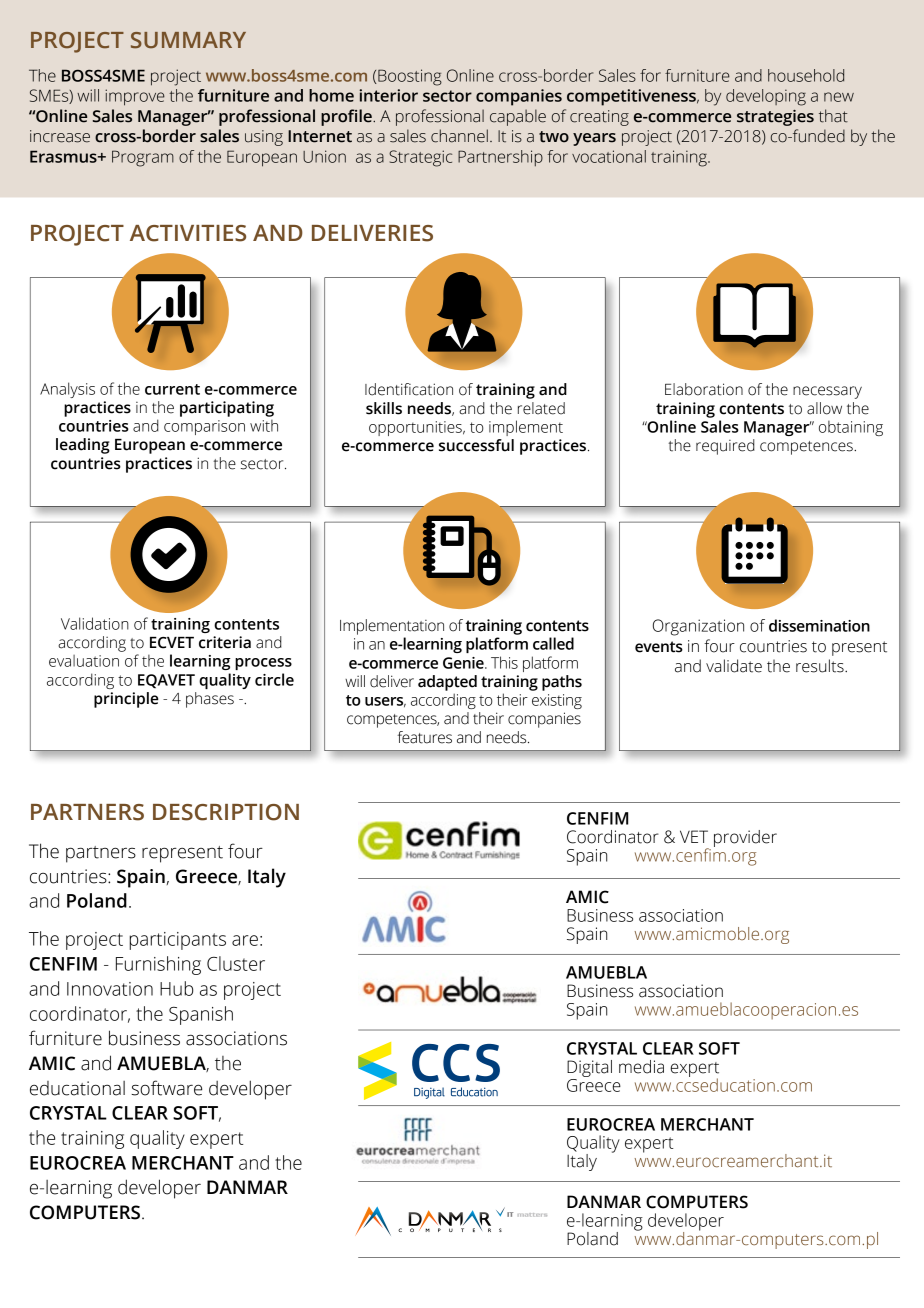 This screenshot has height=1308, width=924. What do you see at coordinates (410, 77) in the screenshot?
I see `Boosting` at bounding box center [410, 77].
